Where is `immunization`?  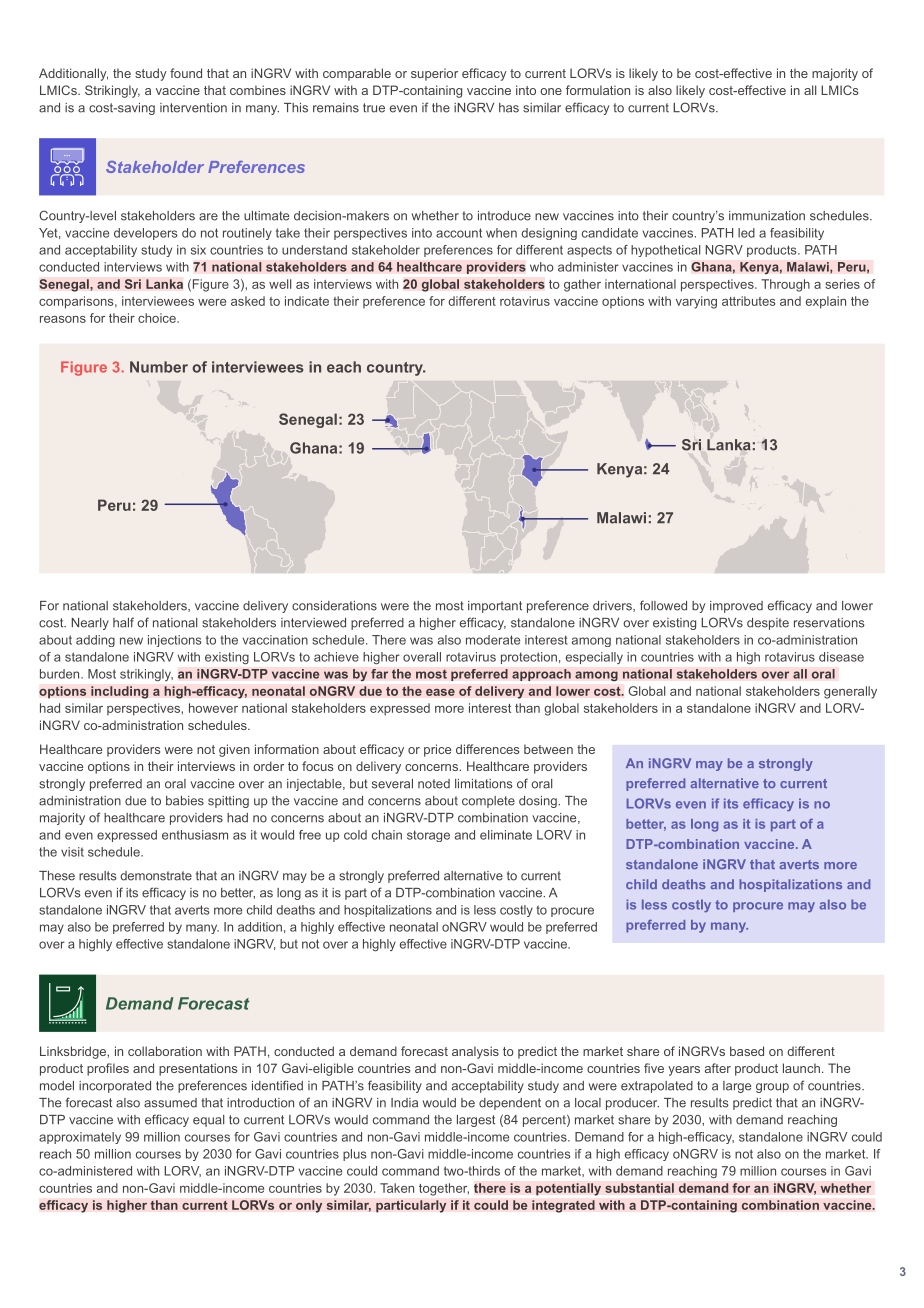
immunization is located at coordinates (767, 216).
